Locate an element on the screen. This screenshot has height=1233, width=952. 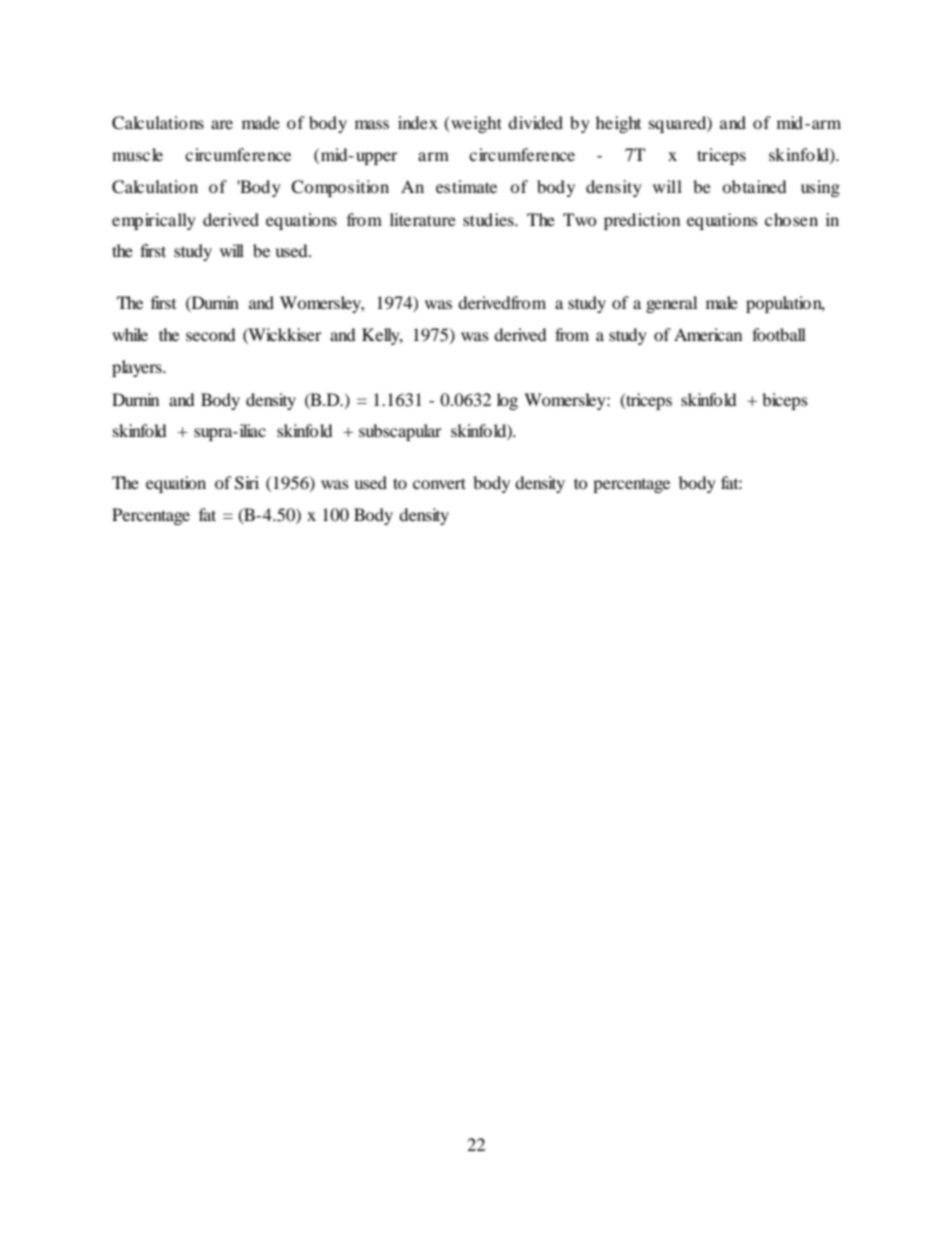
male is located at coordinates (722, 302).
